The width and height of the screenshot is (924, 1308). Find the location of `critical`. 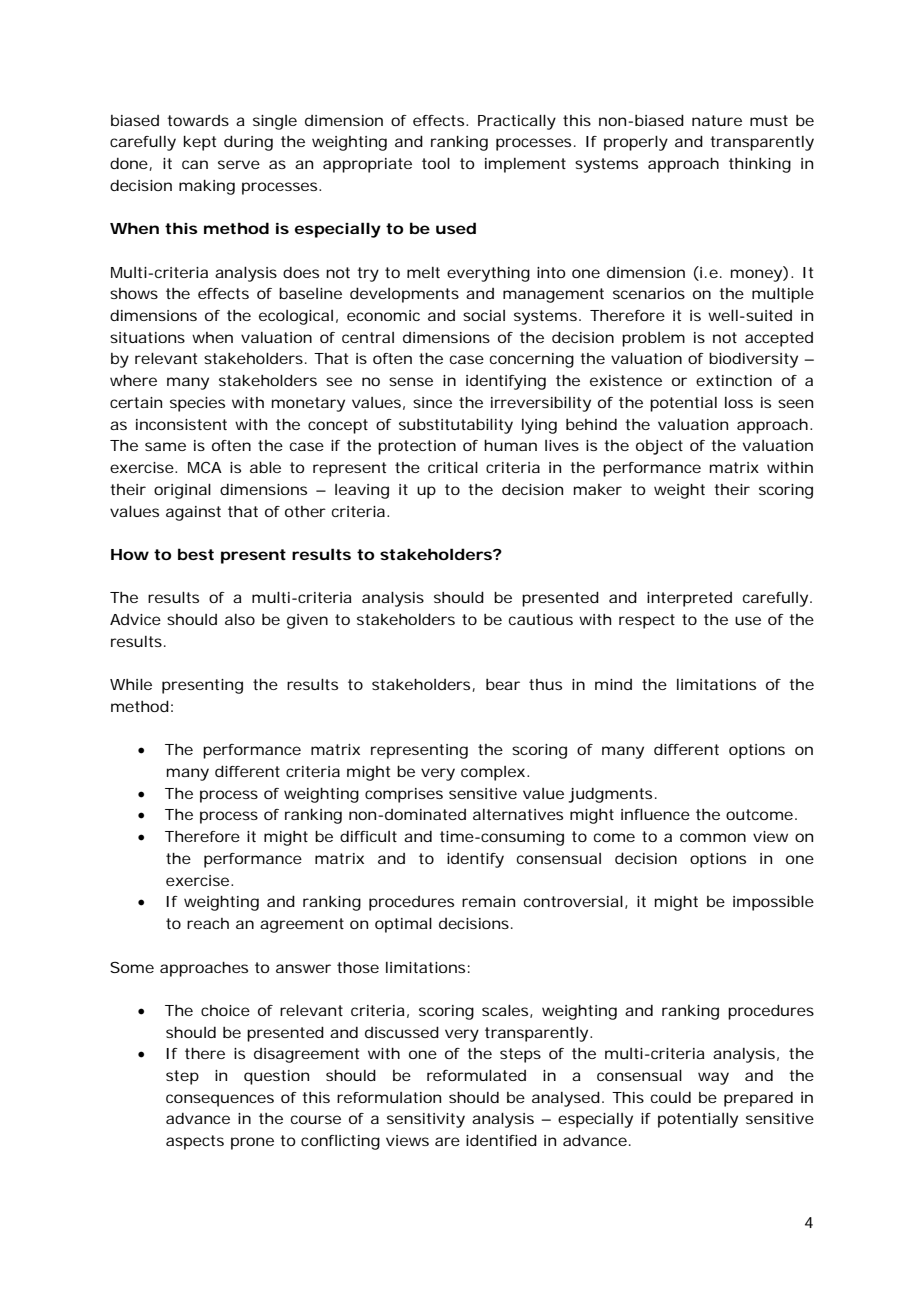

critical is located at coordinates (453, 467).
